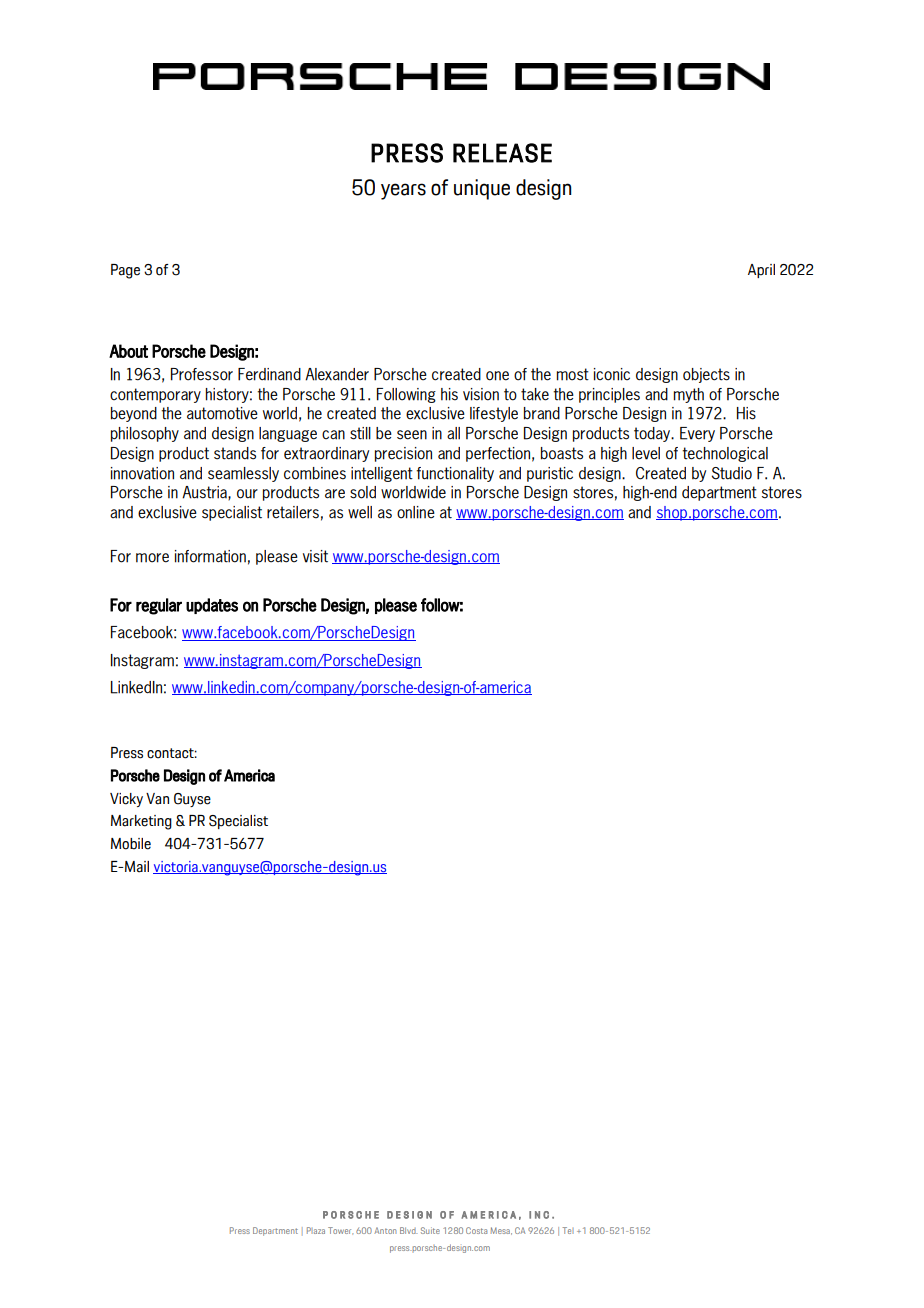 This screenshot has height=1308, width=924. Describe the element at coordinates (482, 189) in the screenshot. I see `unique` at that location.
